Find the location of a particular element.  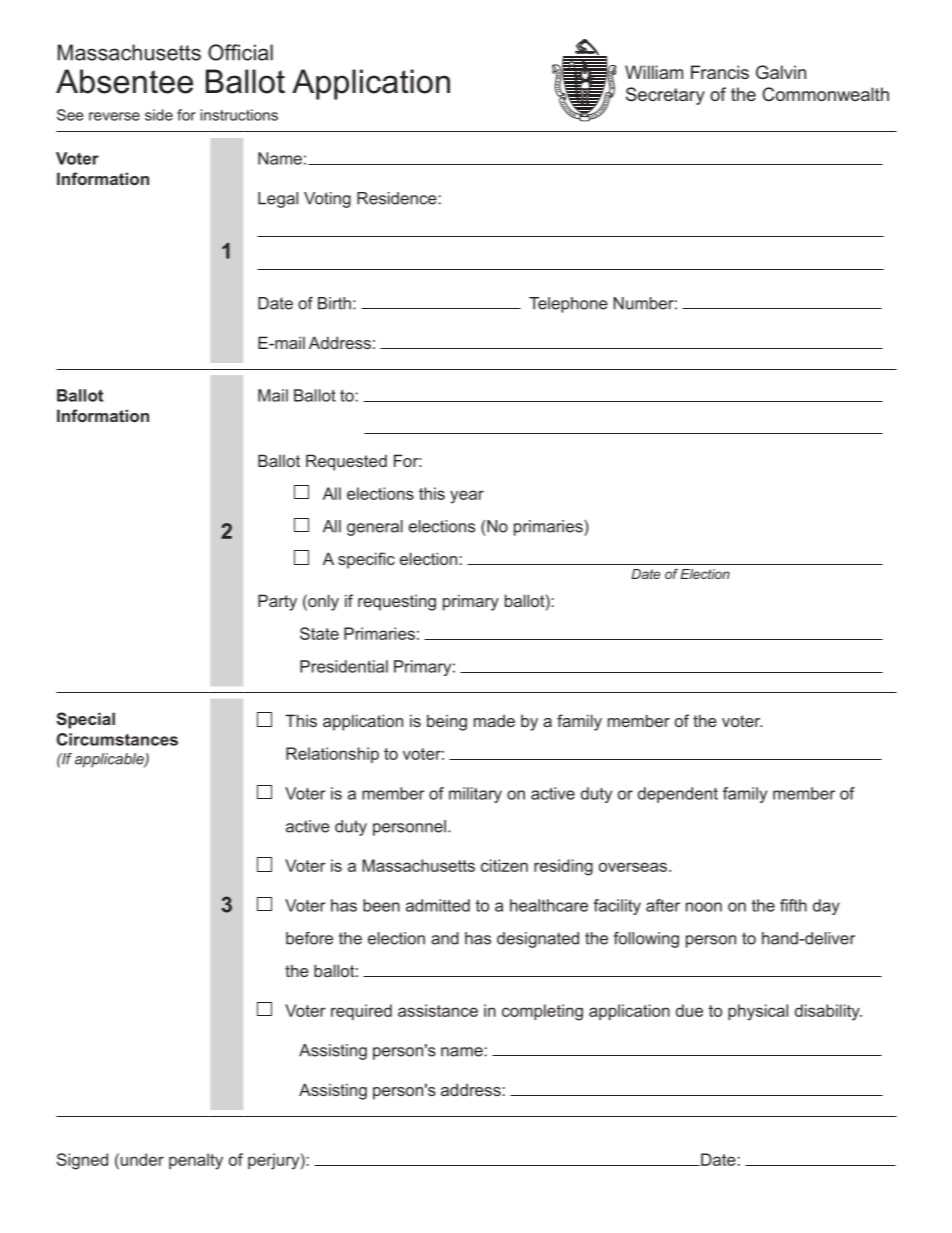

Absentee is located at coordinates (124, 81).
